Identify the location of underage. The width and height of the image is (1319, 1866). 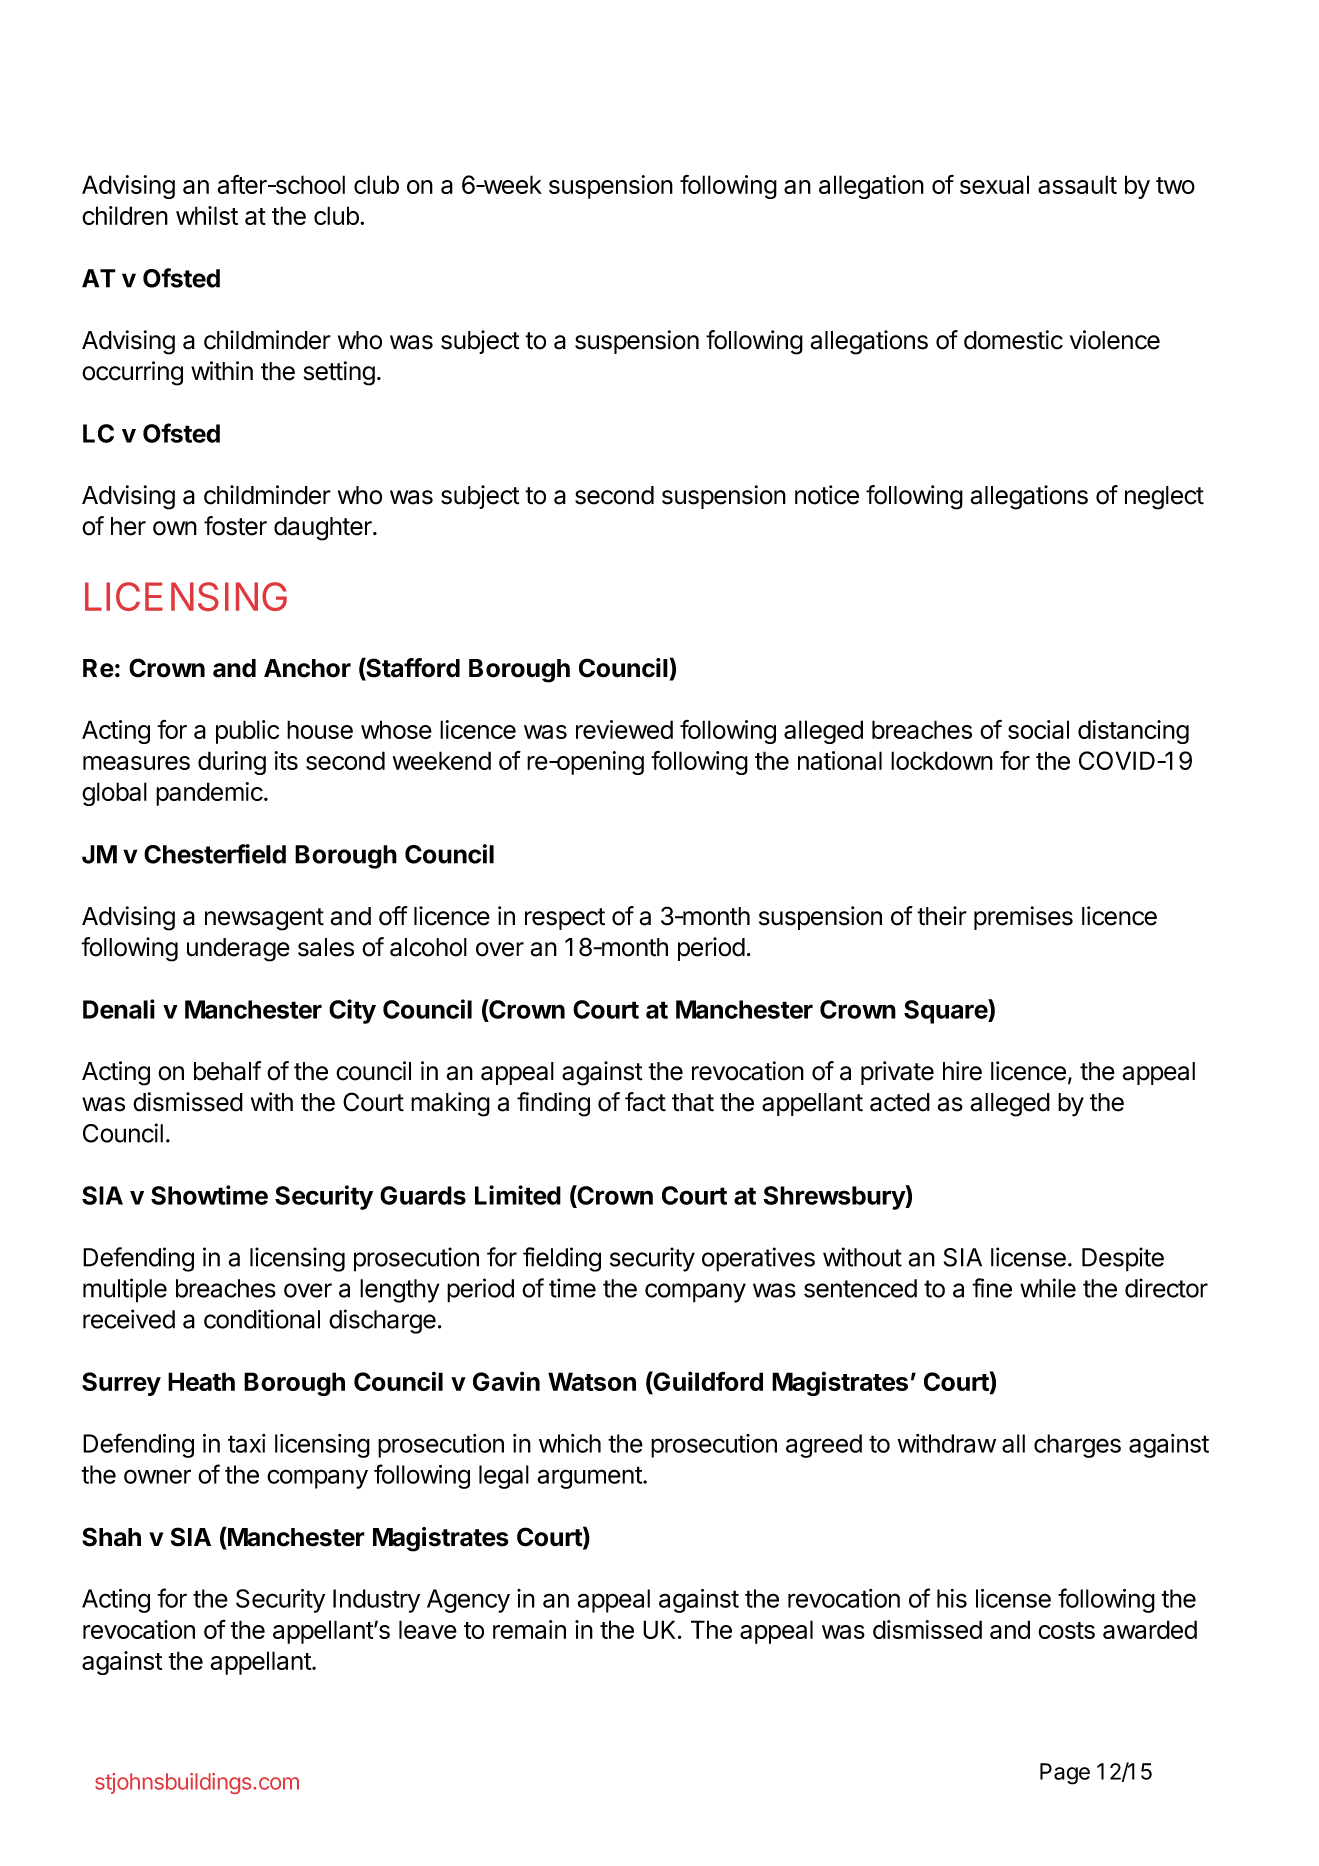
(238, 950).
